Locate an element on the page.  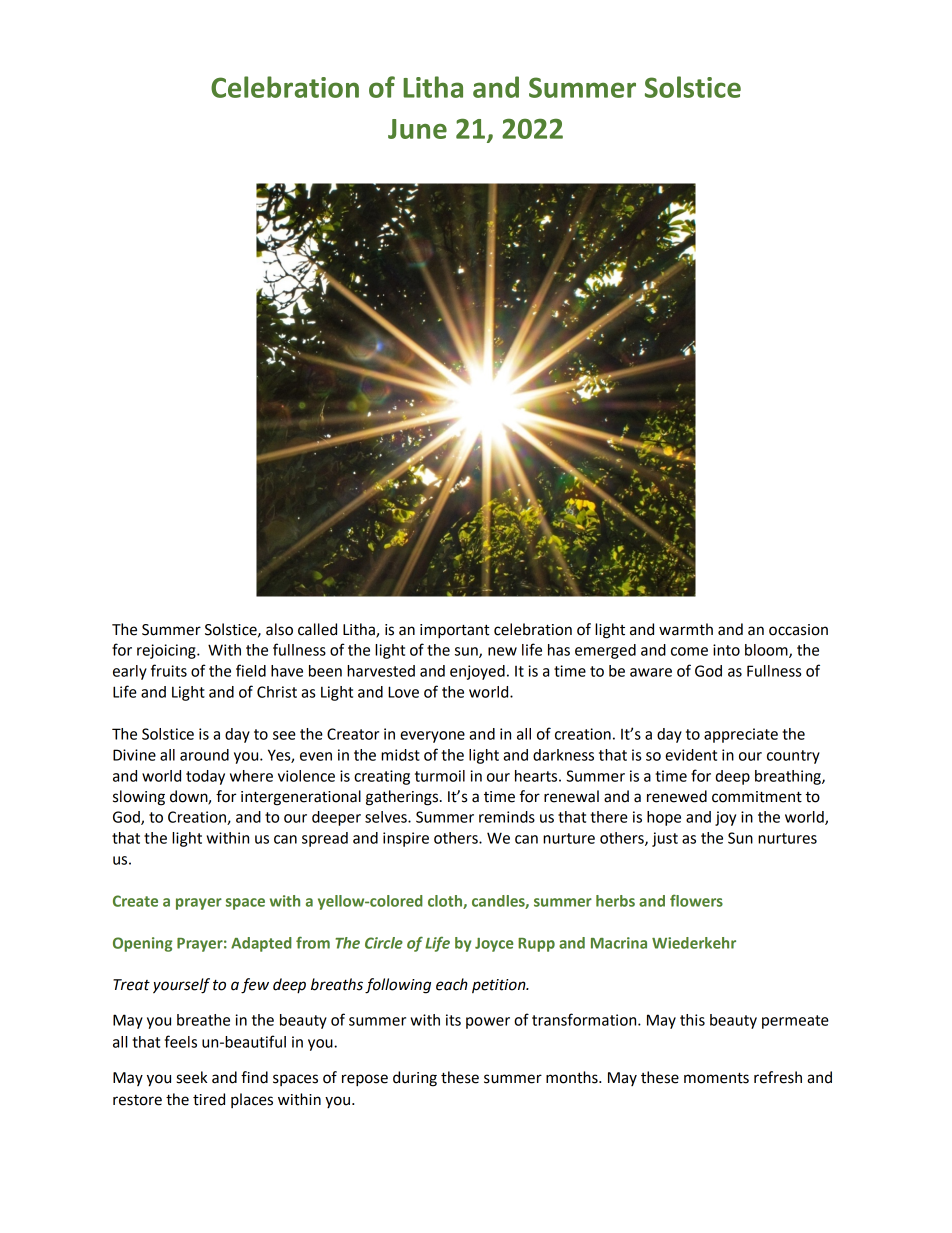
June is located at coordinates (417, 129).
